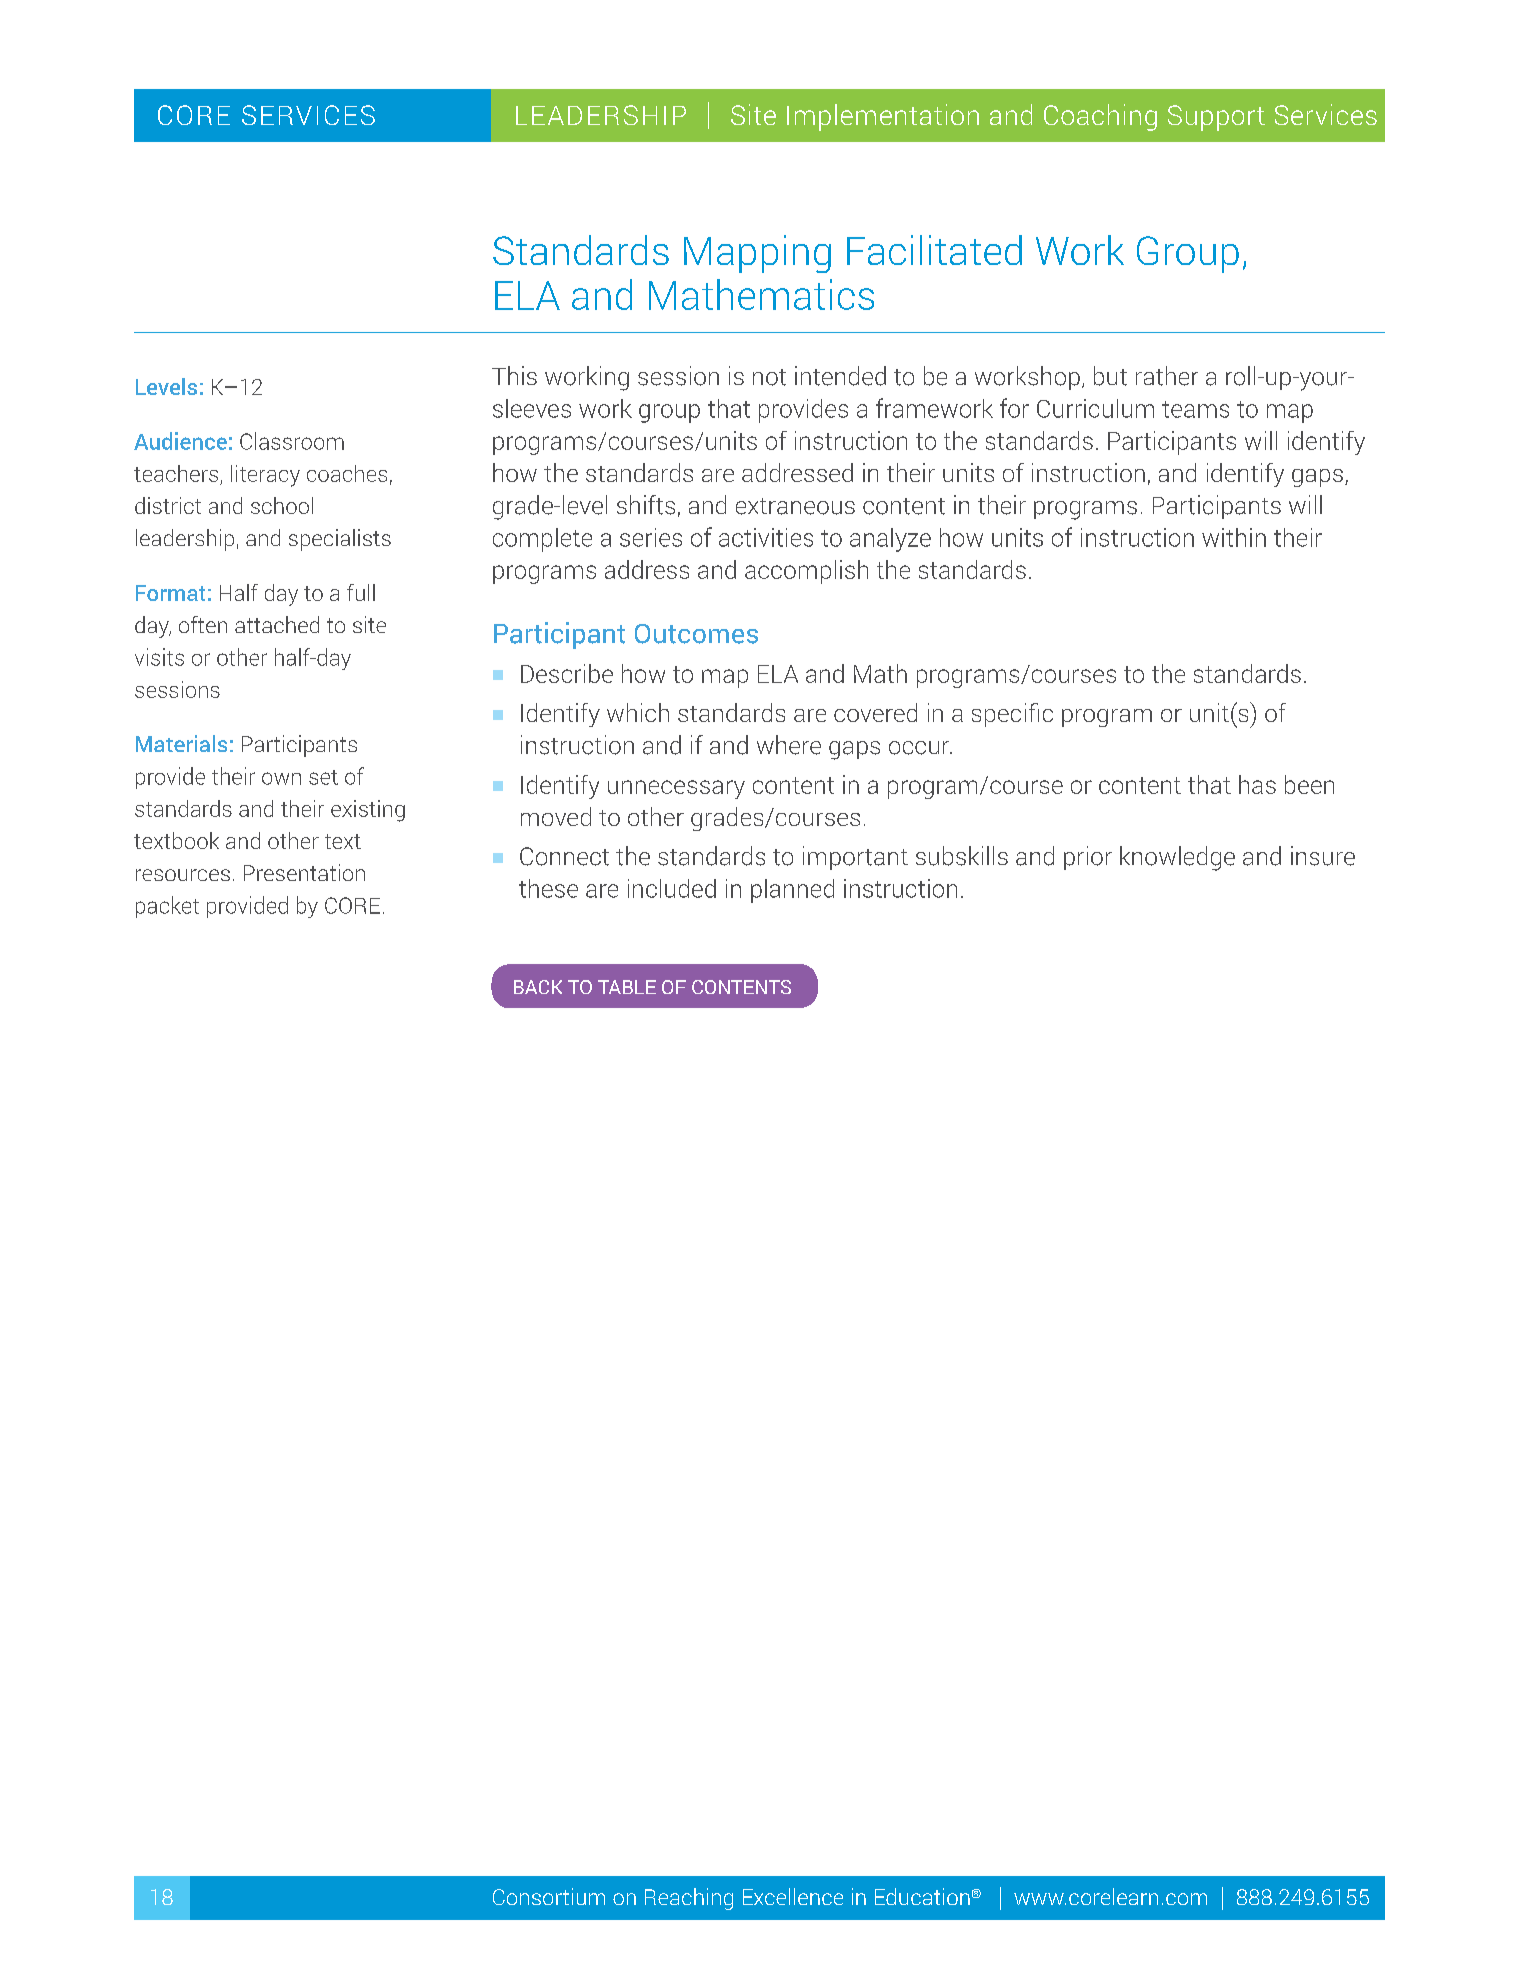 This image has width=1519, height=1965. I want to click on This, so click(514, 375).
